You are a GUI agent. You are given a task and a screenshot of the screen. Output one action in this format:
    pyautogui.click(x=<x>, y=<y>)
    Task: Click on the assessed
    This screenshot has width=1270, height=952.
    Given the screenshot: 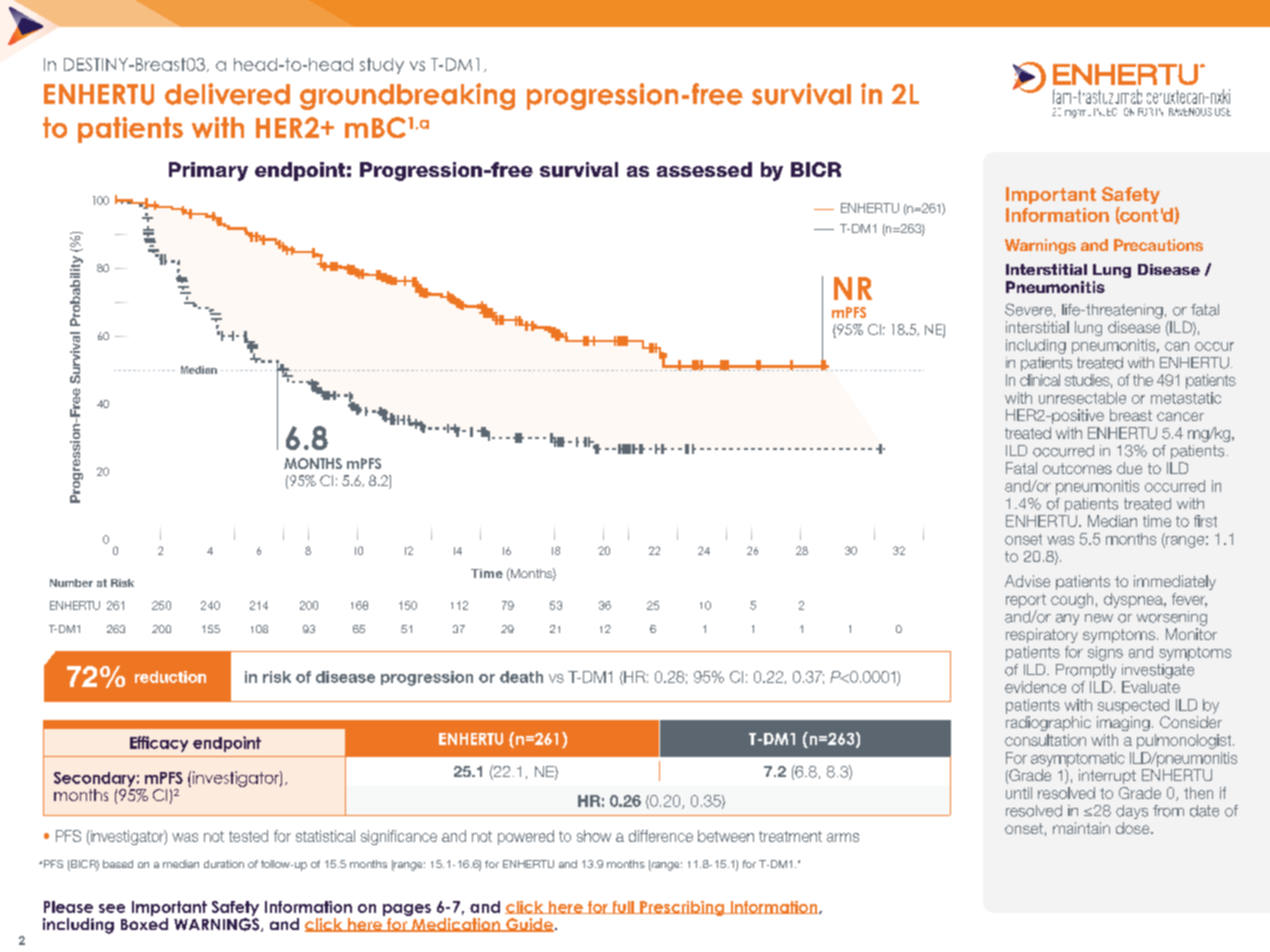 What is the action you would take?
    pyautogui.click(x=704, y=169)
